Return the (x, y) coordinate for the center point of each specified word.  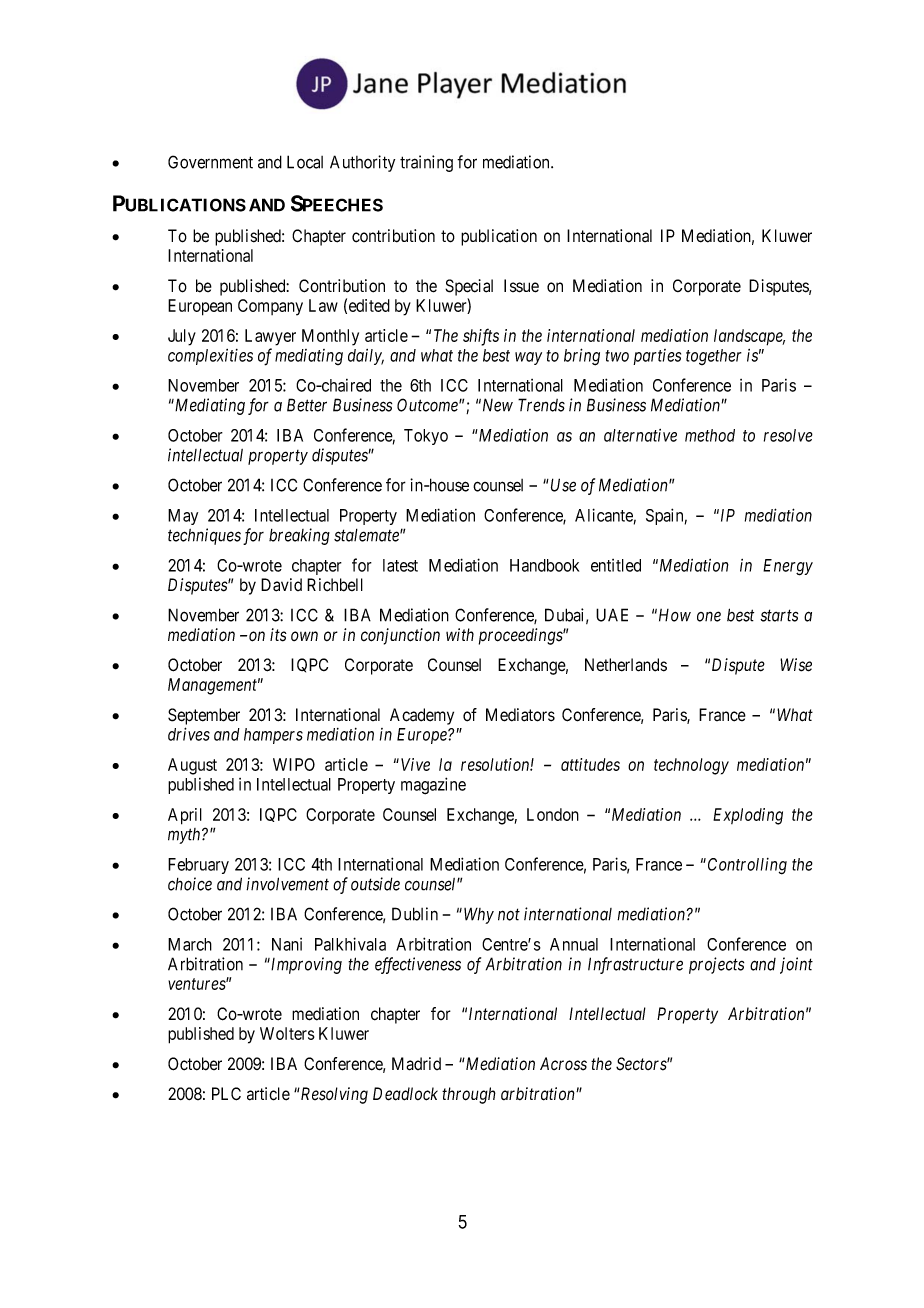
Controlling (747, 866)
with (460, 634)
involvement (287, 884)
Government (210, 162)
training (426, 163)
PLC (226, 1094)
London (553, 814)
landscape (749, 337)
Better (307, 405)
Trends (541, 405)
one (709, 616)
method (710, 435)
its (278, 635)
